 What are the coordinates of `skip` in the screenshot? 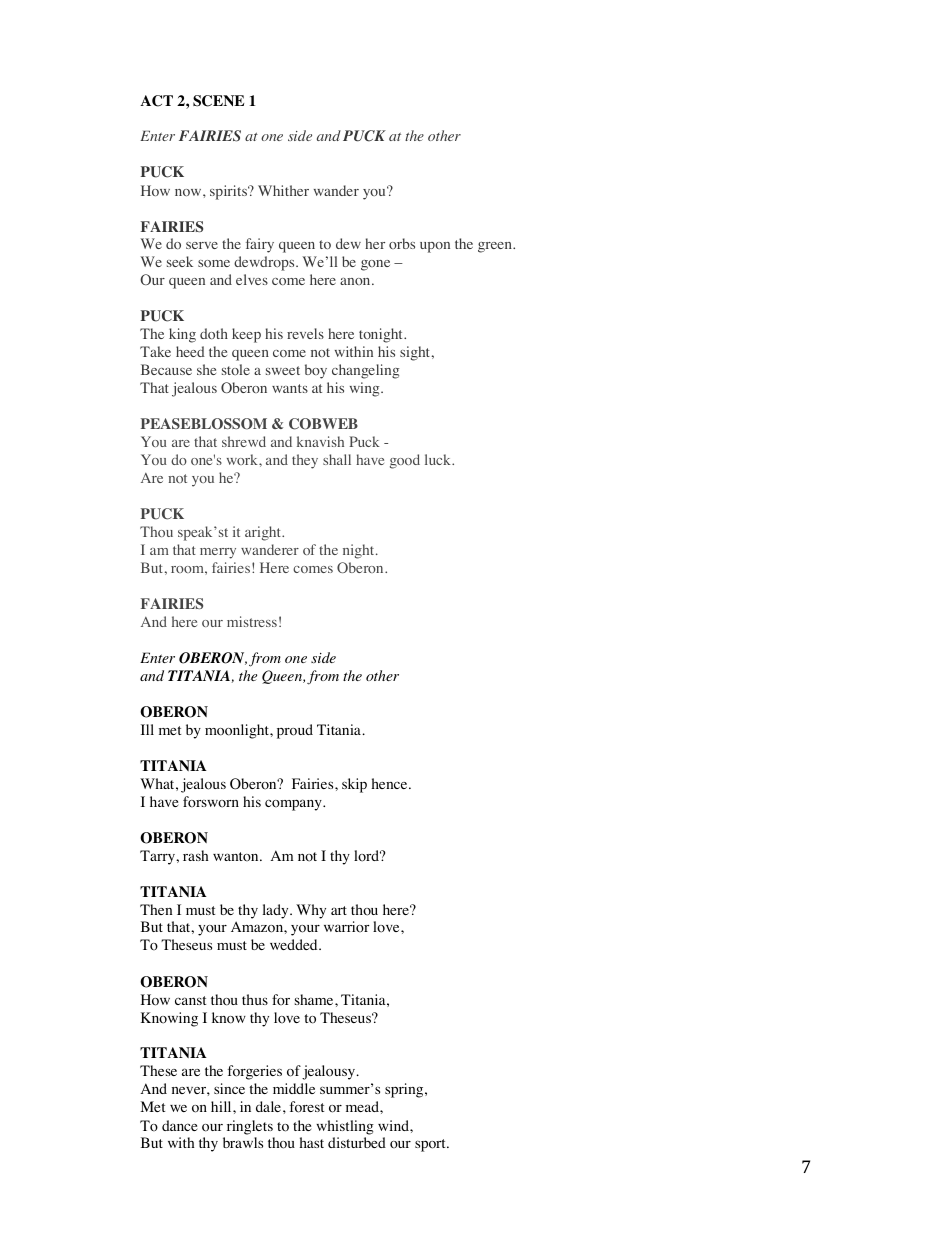 It's located at (354, 785).
